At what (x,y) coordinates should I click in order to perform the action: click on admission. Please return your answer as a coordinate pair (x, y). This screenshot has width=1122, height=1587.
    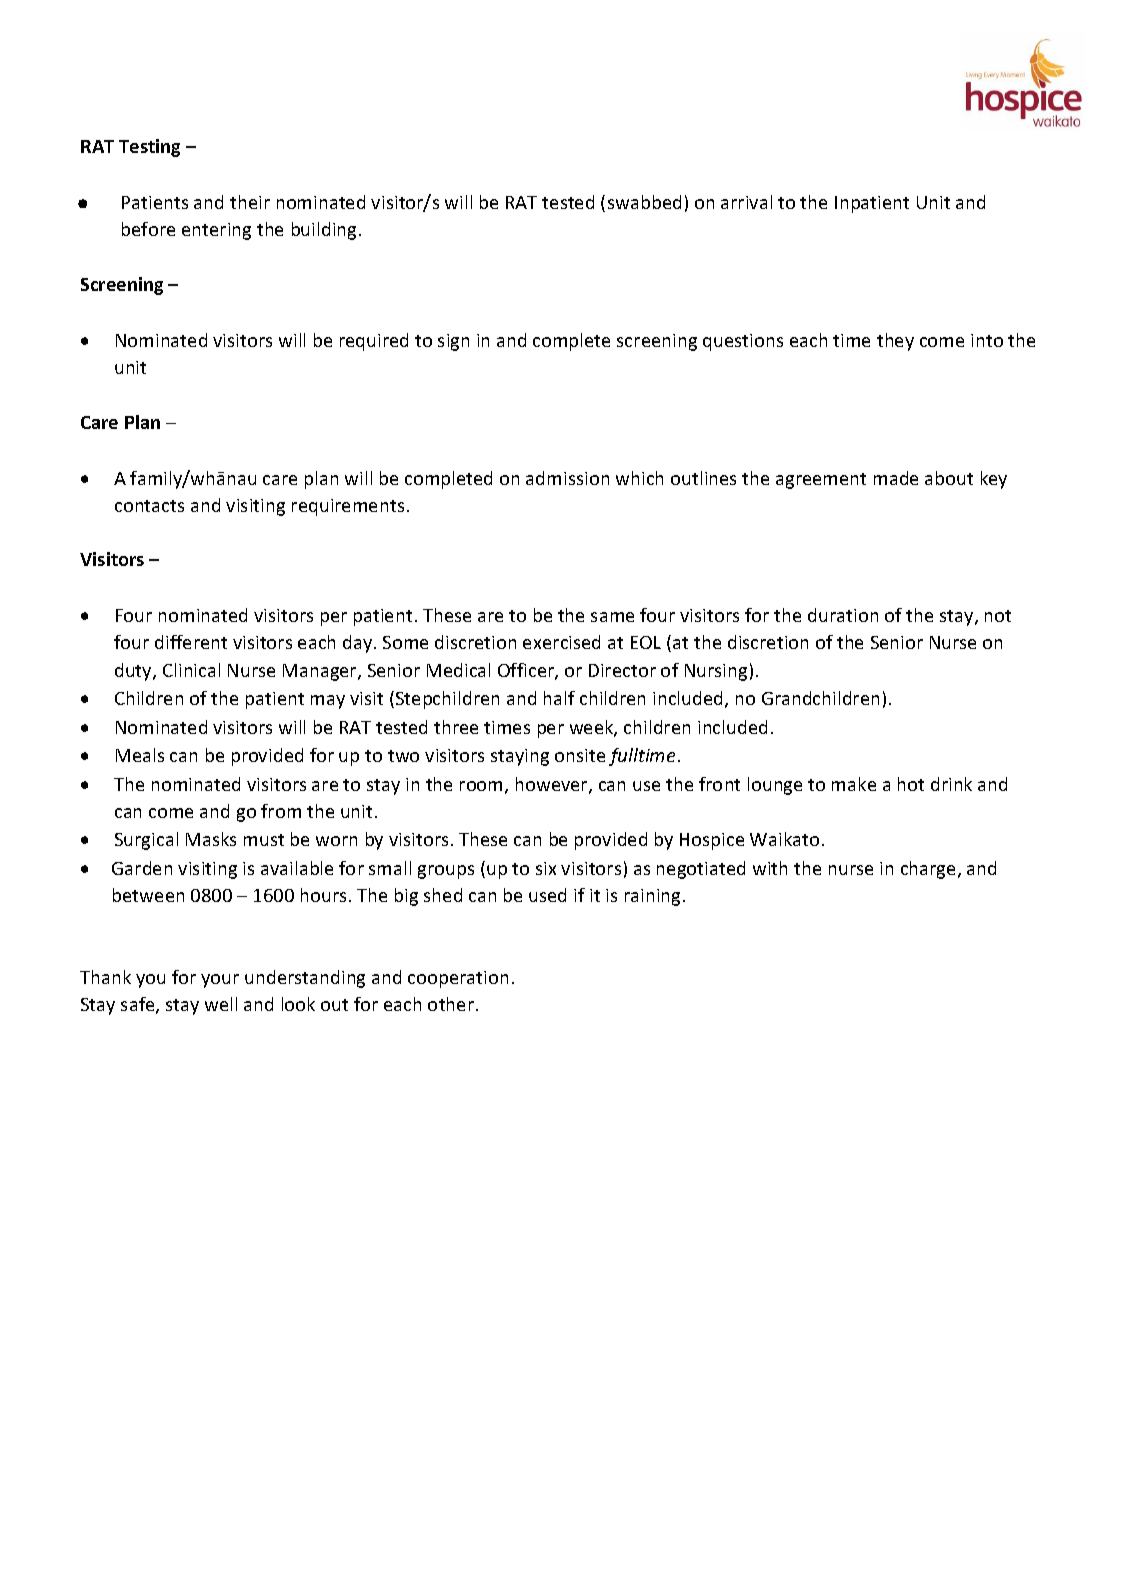
    Looking at the image, I should click on (567, 478).
